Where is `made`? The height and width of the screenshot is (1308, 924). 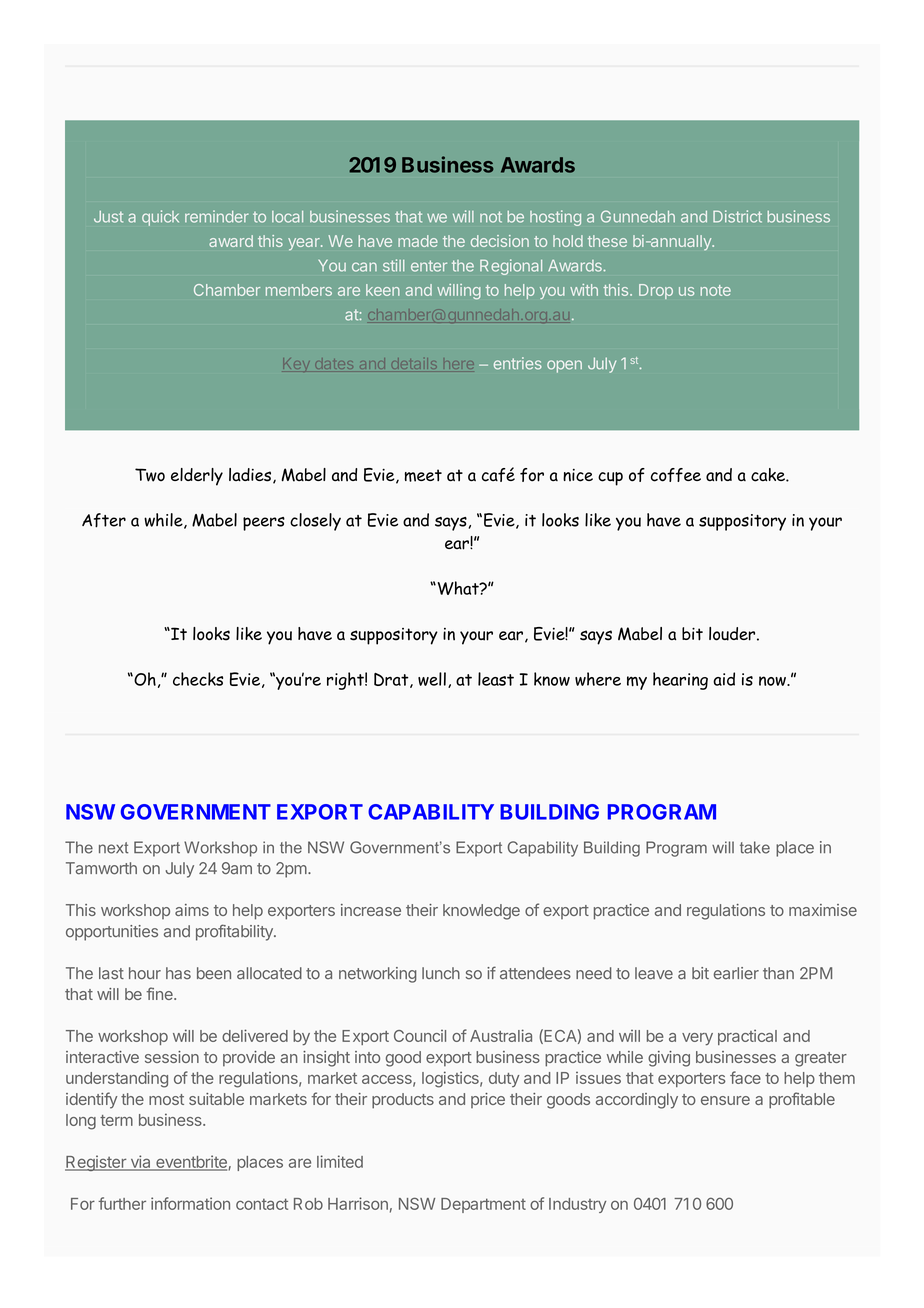
made is located at coordinates (418, 241).
